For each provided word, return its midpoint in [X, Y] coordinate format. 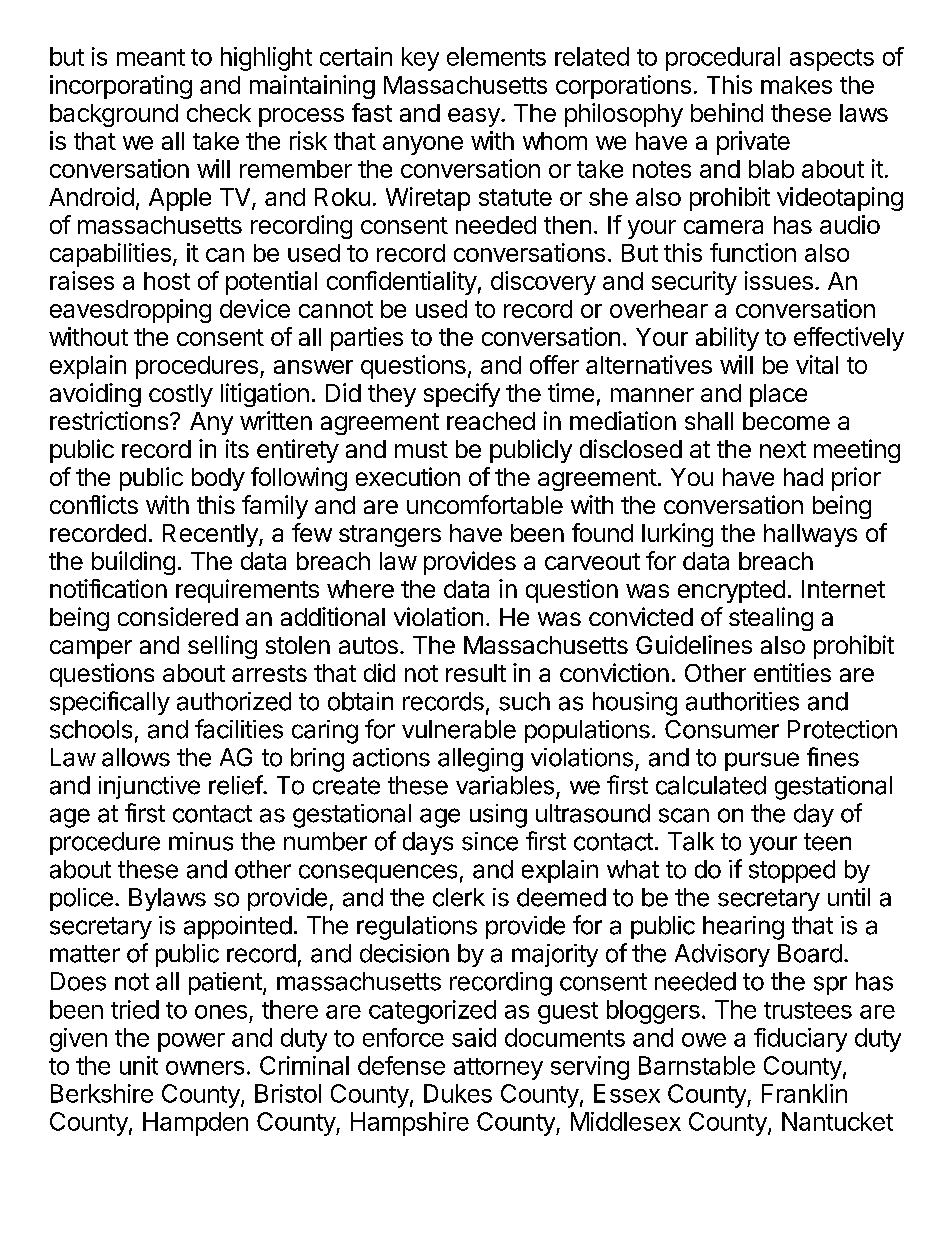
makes [796, 85]
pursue [762, 761]
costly [181, 395]
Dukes [458, 1093]
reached [491, 421]
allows [136, 757]
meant [151, 57]
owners [205, 1068]
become [786, 421]
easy [475, 117]
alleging [480, 760]
